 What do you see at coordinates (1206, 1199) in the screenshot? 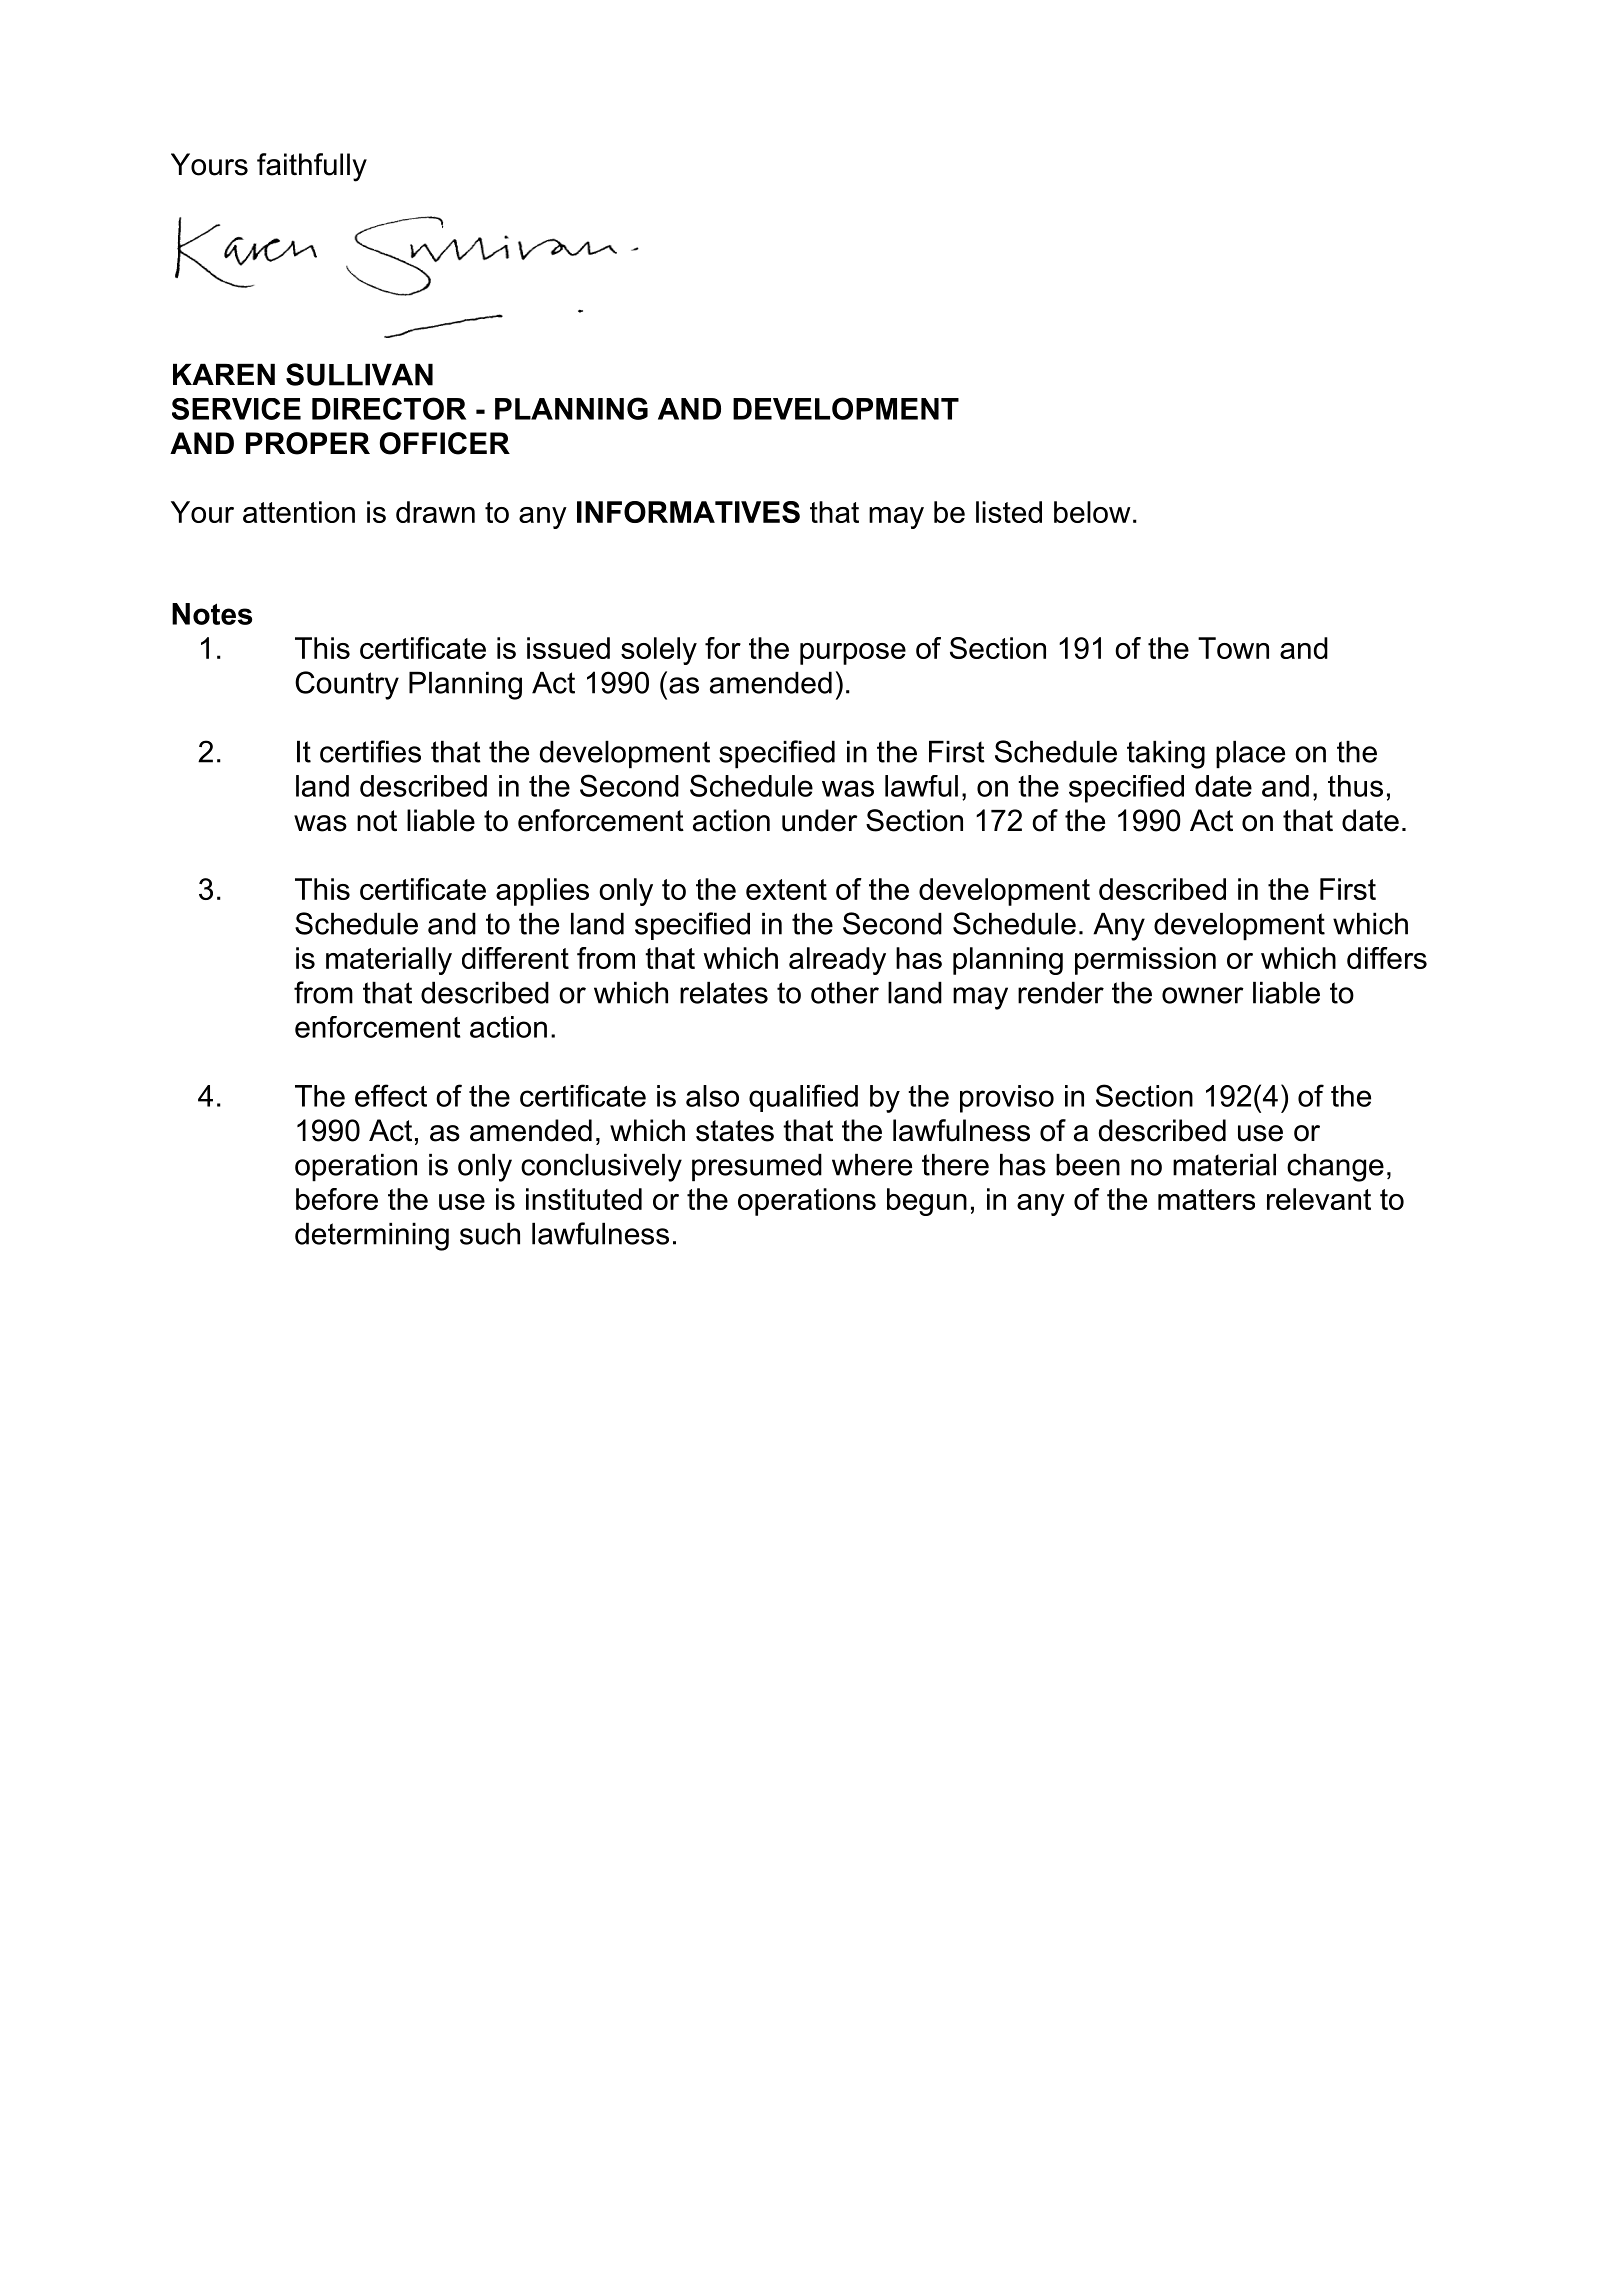
I see `matters` at bounding box center [1206, 1199].
